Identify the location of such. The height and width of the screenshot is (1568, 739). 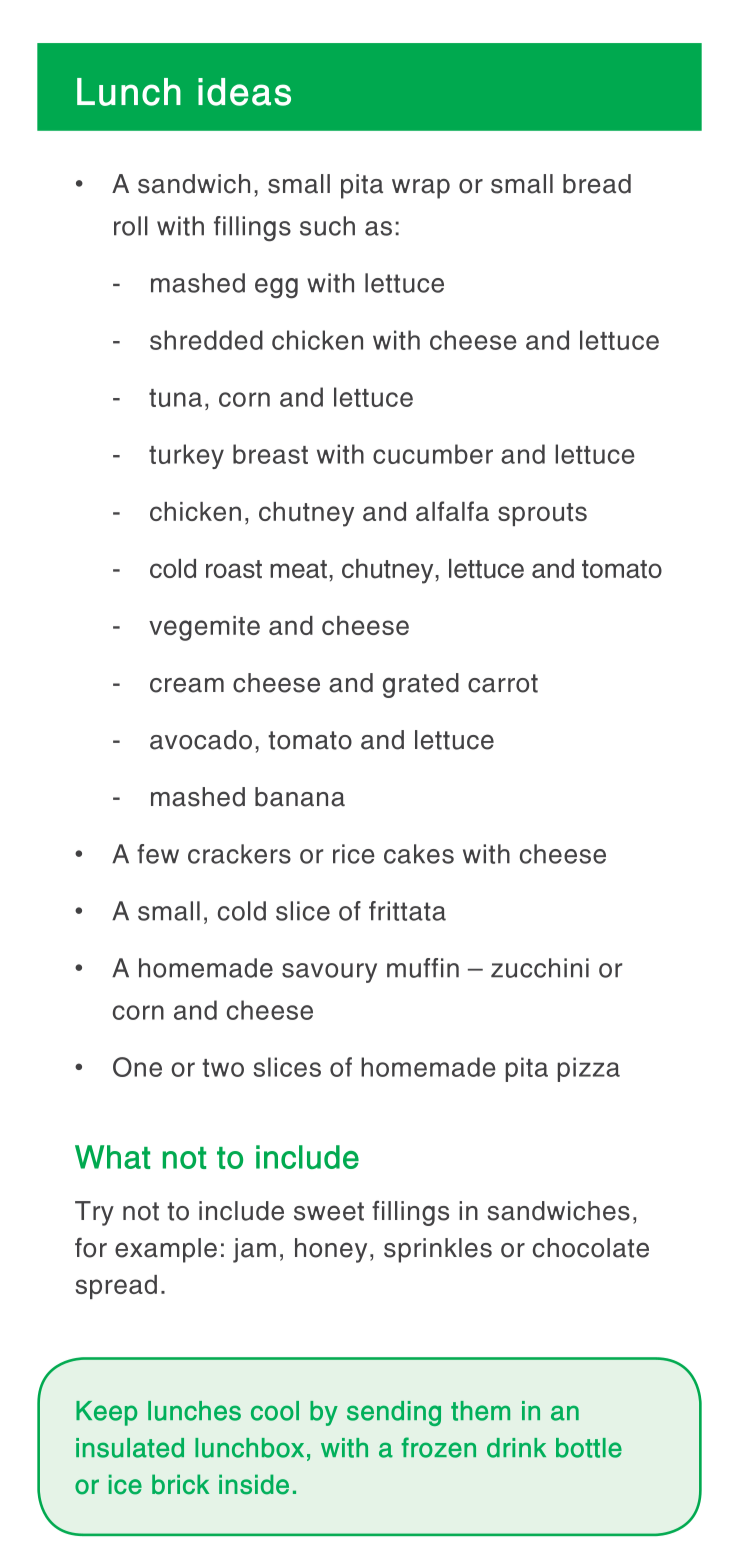
(327, 226).
